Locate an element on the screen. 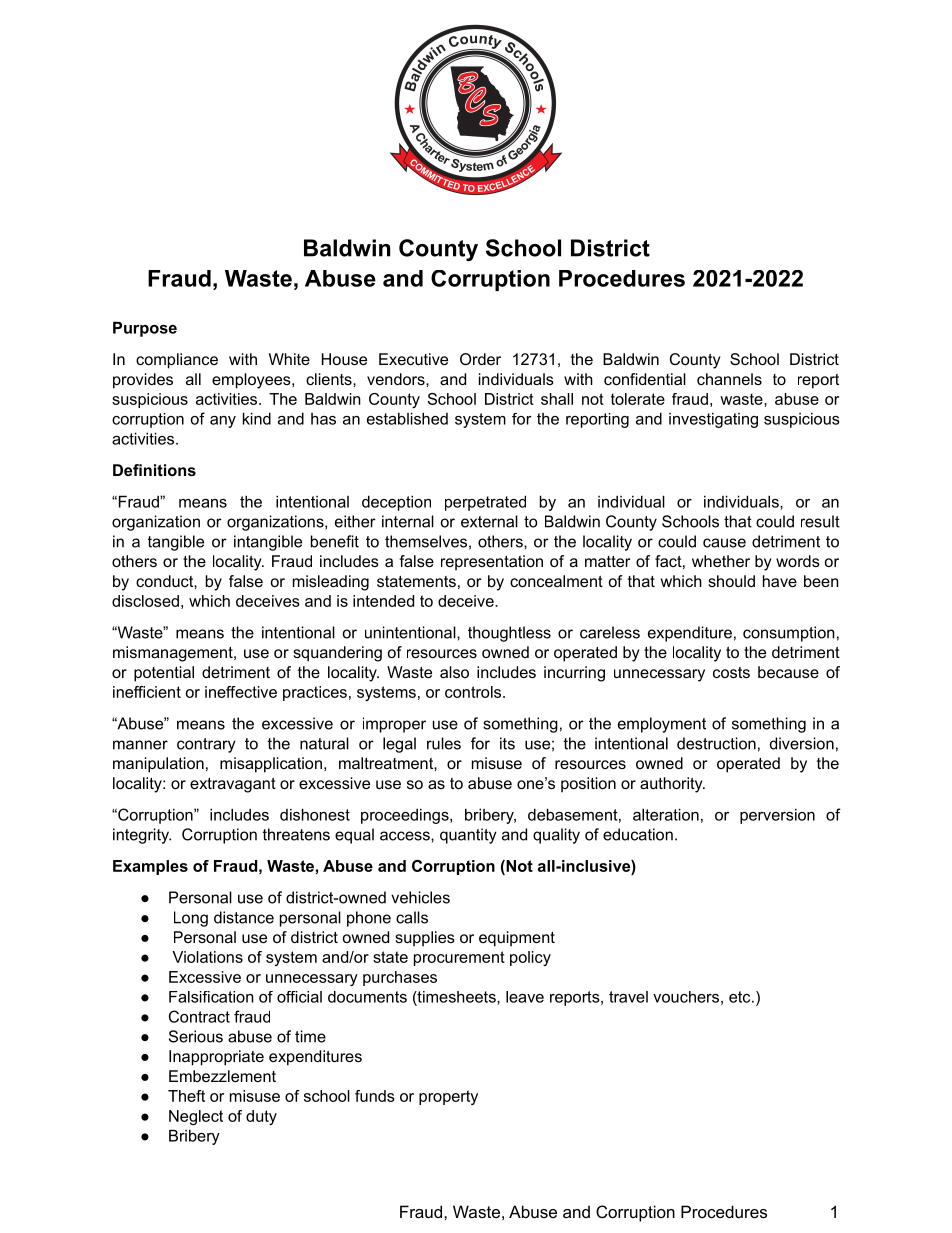 The height and width of the screenshot is (1233, 952). disclosed is located at coordinates (145, 601).
